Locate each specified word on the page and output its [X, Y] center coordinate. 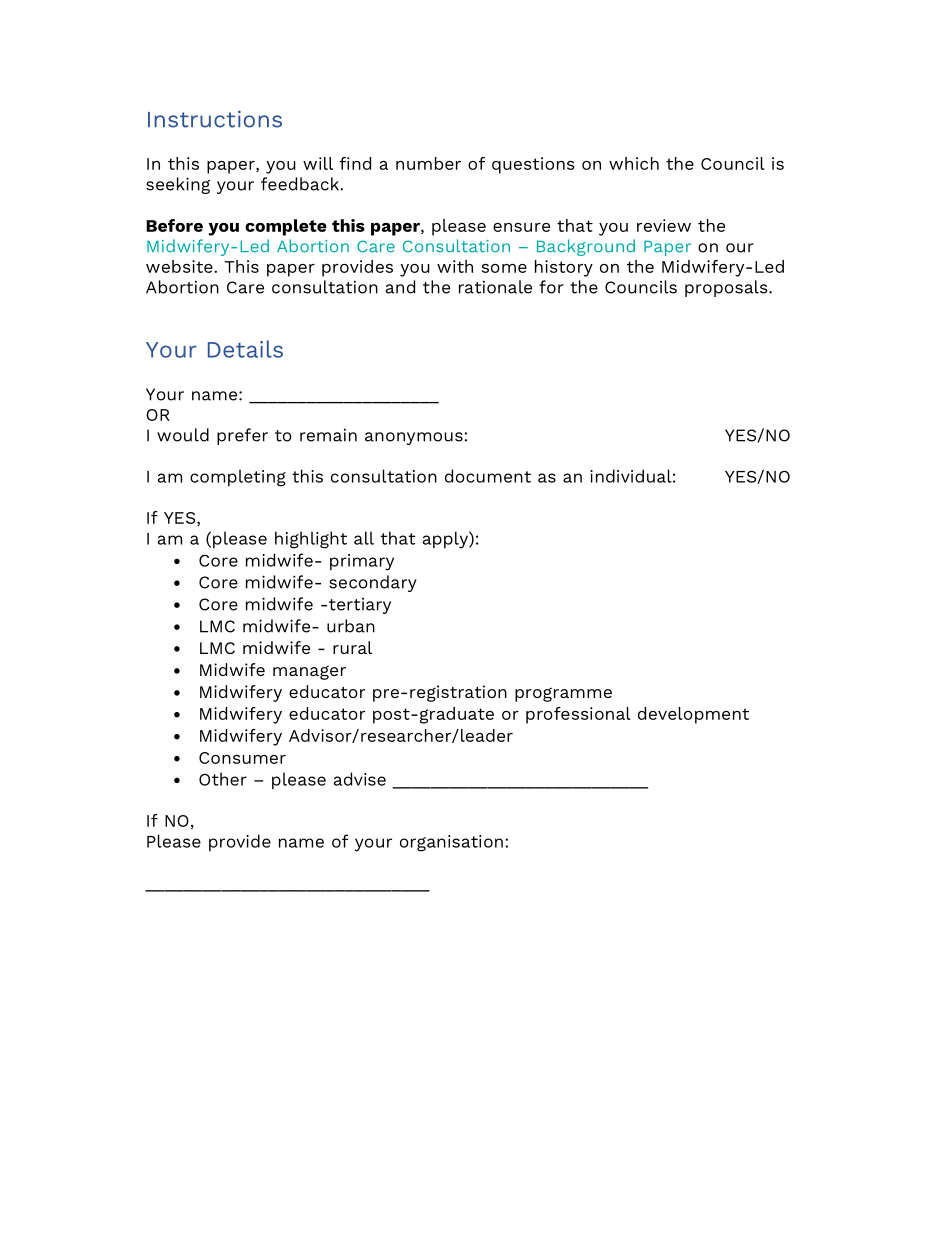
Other [223, 779]
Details [245, 349]
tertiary [360, 606]
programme [563, 695]
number [428, 163]
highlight [311, 540]
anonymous [415, 438]
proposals [727, 288]
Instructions [215, 119]
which [634, 163]
